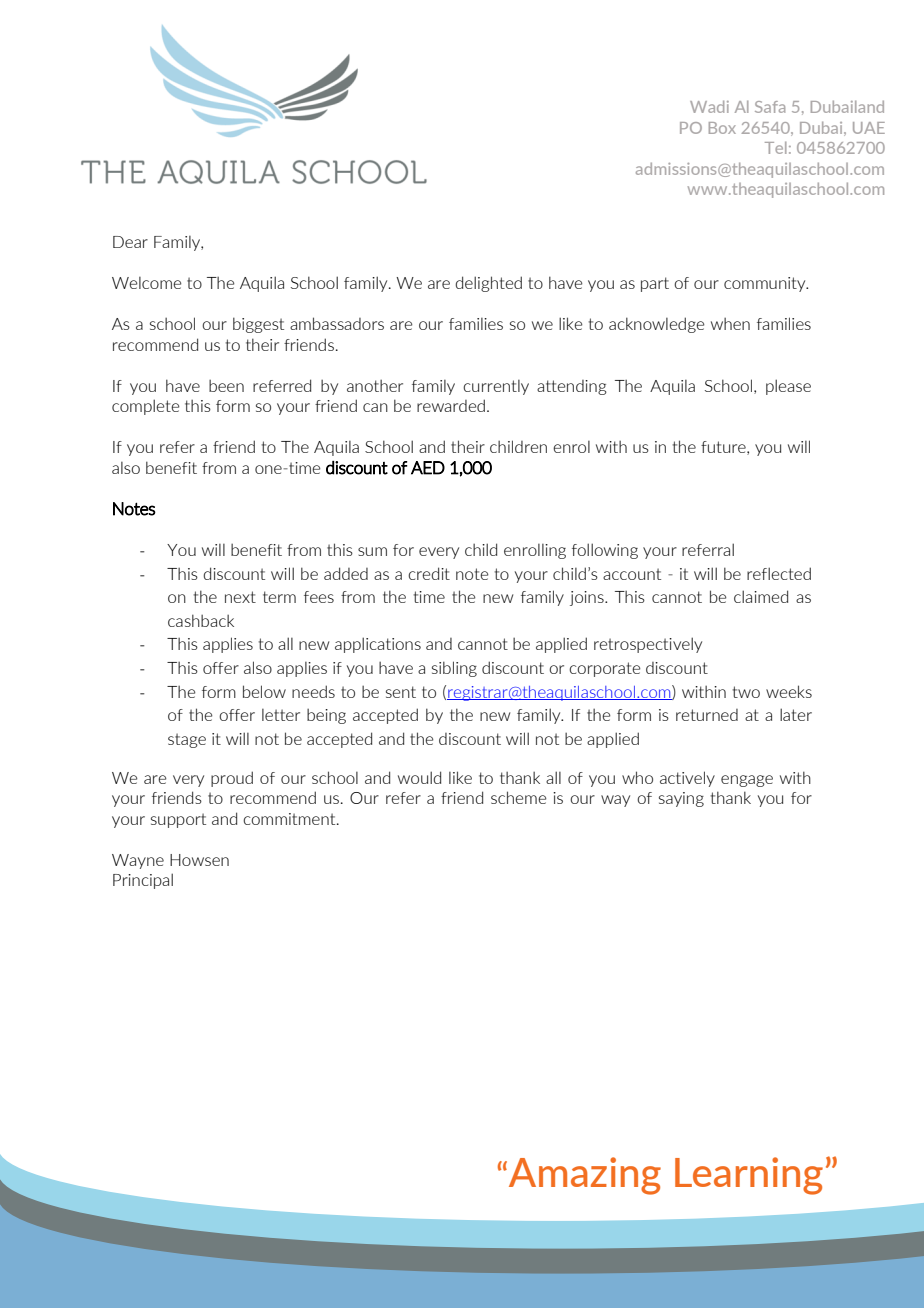  Describe the element at coordinates (761, 596) in the image. I see `claimed` at that location.
